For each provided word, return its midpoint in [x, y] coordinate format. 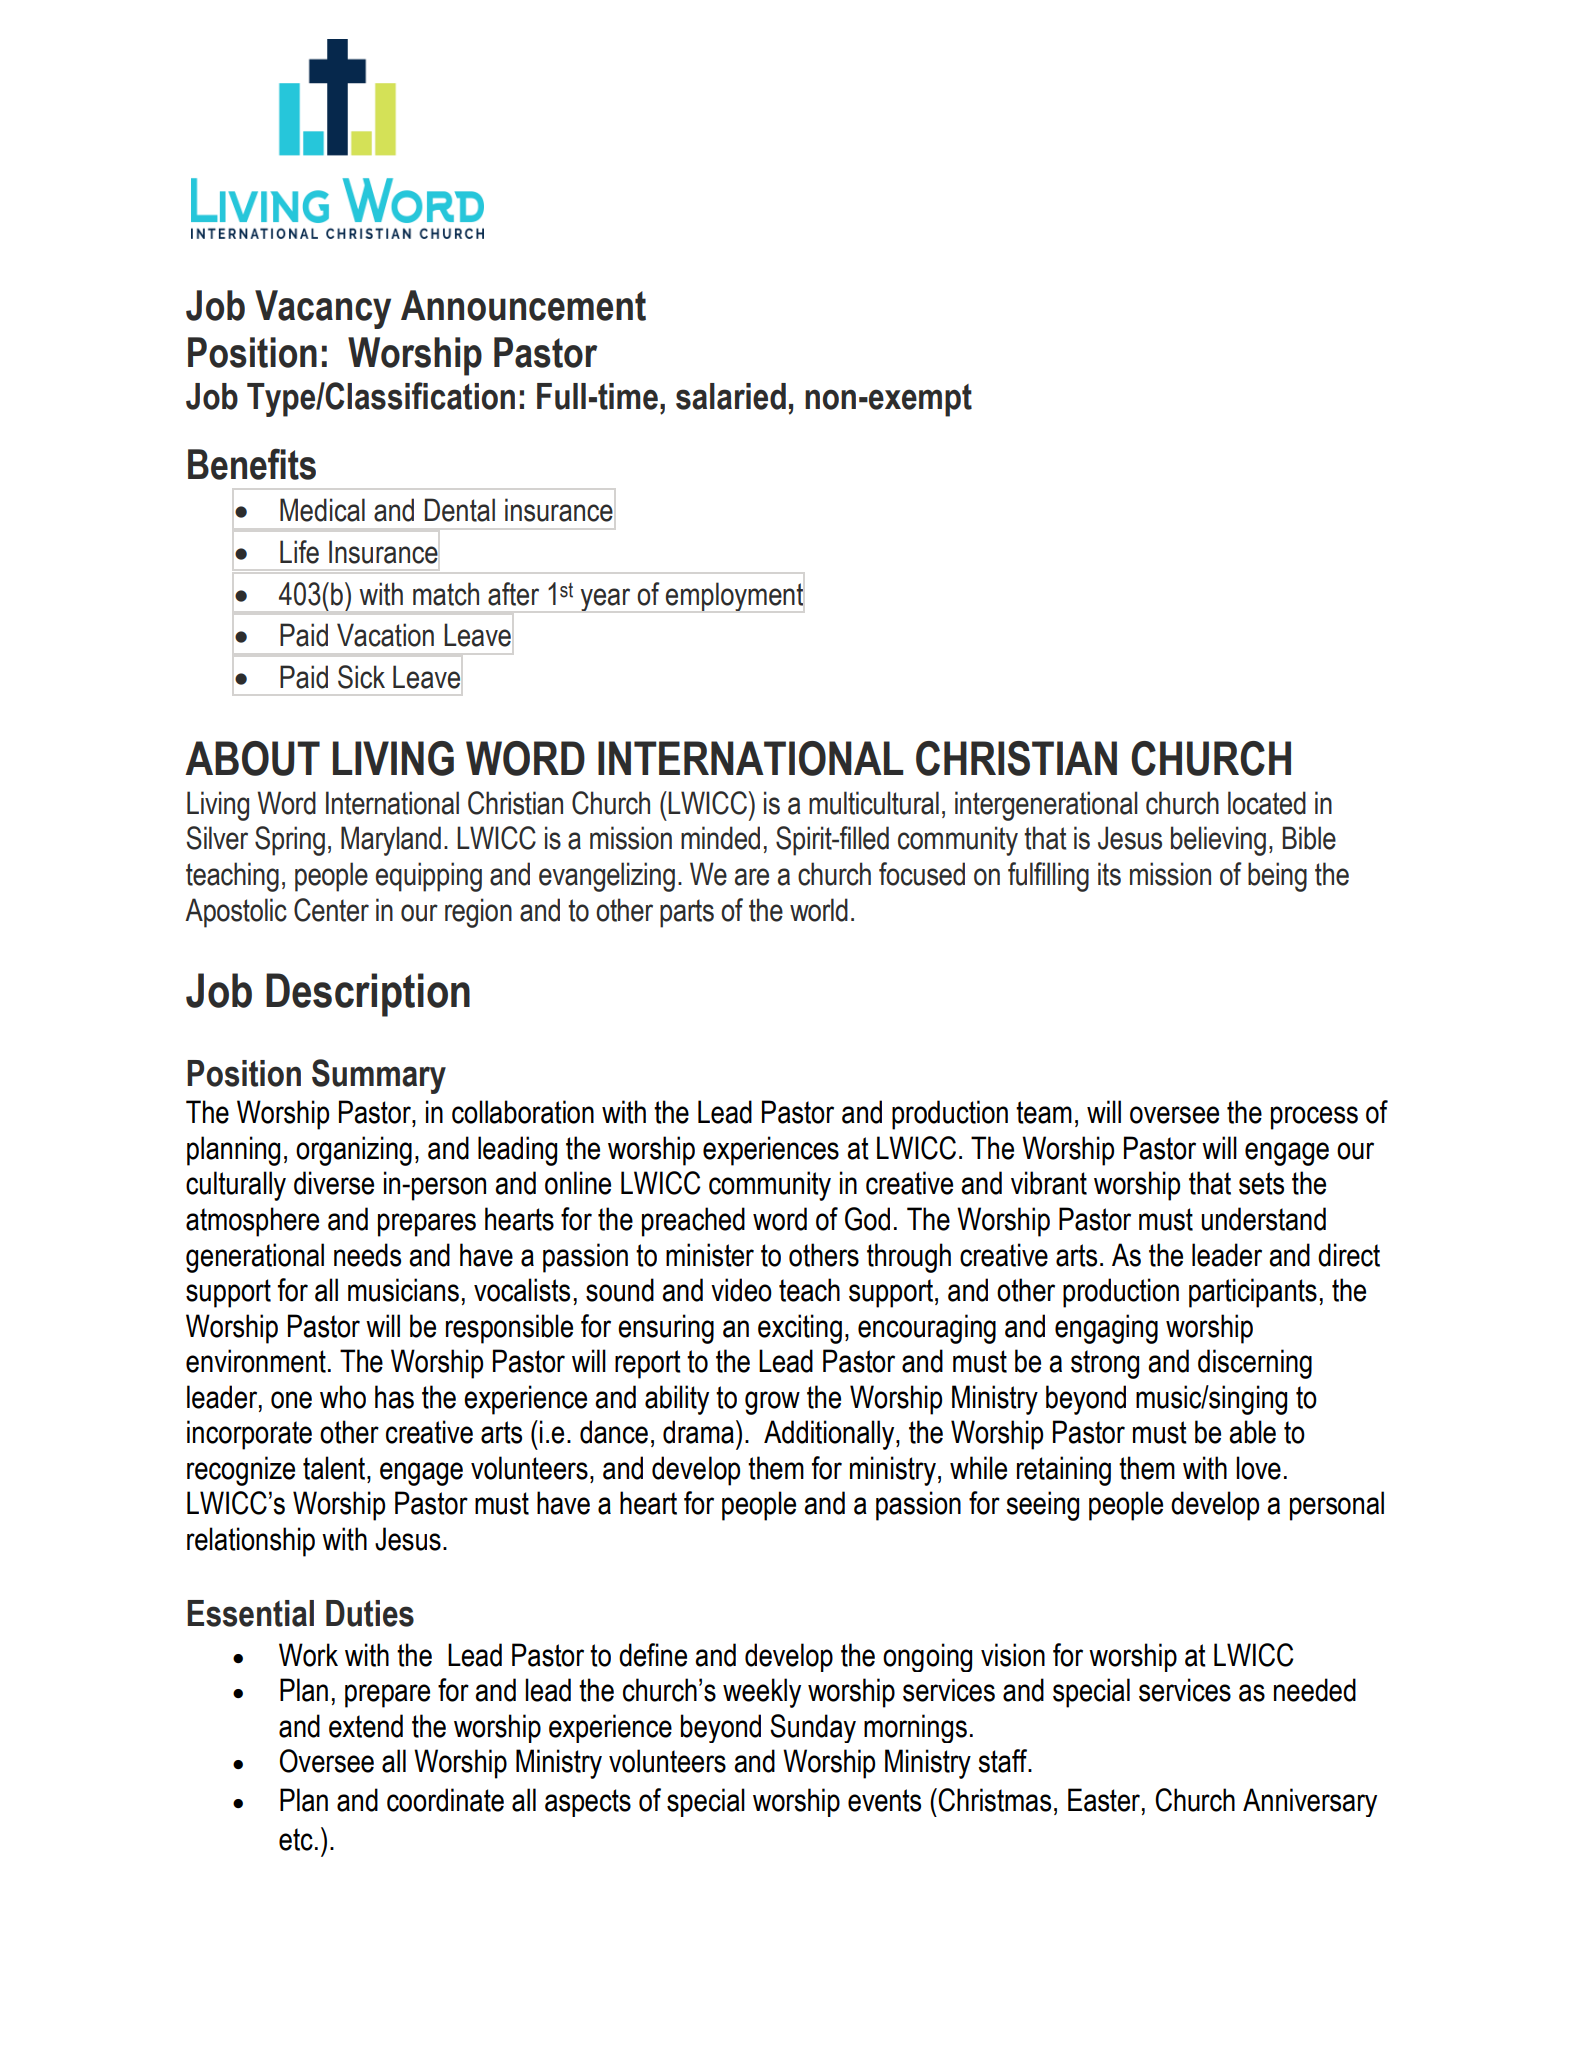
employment [734, 596]
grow [772, 1403]
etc [296, 1839]
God [867, 1219]
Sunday [813, 1728]
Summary [379, 1076]
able [1252, 1432]
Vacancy [323, 309]
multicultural [874, 803]
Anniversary [1310, 1802]
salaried [731, 396]
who [343, 1397]
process [1314, 1118]
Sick [361, 677]
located [1267, 803]
